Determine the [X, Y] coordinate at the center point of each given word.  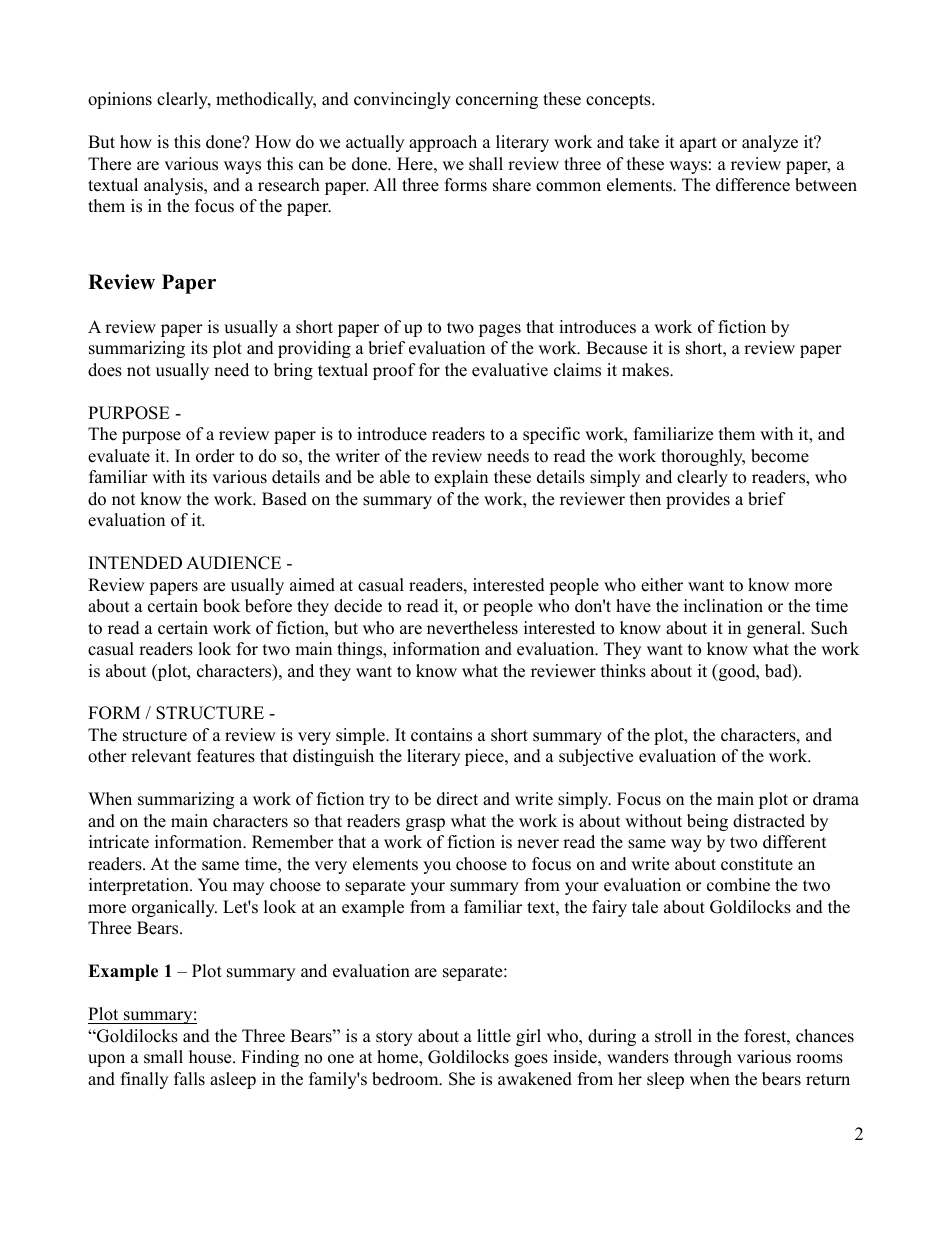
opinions [120, 100]
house [211, 1057]
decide [358, 606]
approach [443, 143]
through [703, 1058]
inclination [723, 606]
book [221, 606]
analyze [770, 143]
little [494, 1036]
